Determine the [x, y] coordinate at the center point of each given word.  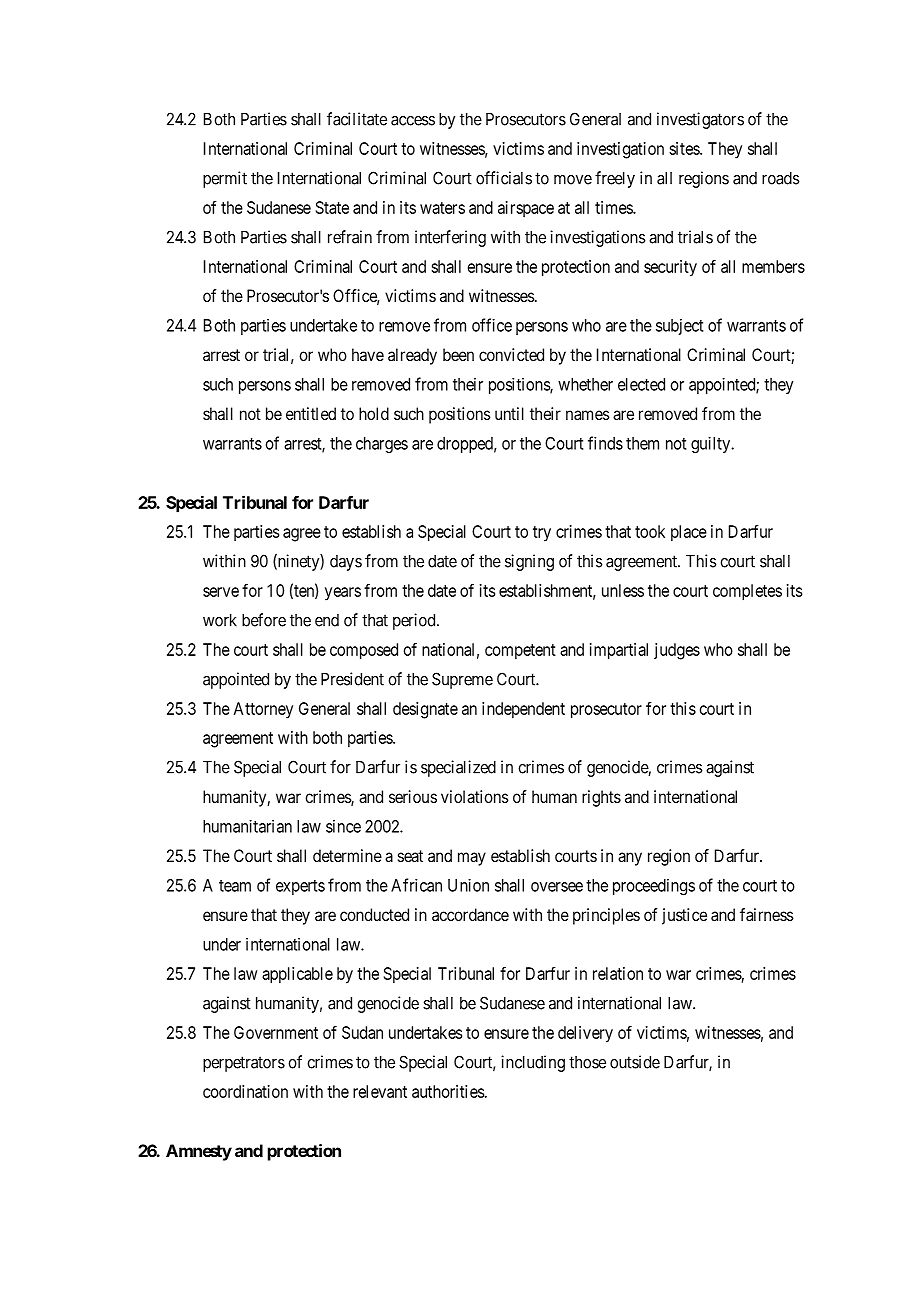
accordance [470, 914]
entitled [311, 413]
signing [529, 562]
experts [300, 887]
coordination [245, 1091]
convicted [511, 354]
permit [225, 179]
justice [684, 916]
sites [685, 148]
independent [523, 710]
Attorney [263, 710]
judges [677, 651]
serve [221, 592]
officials [504, 178]
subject [679, 327]
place [689, 533]
